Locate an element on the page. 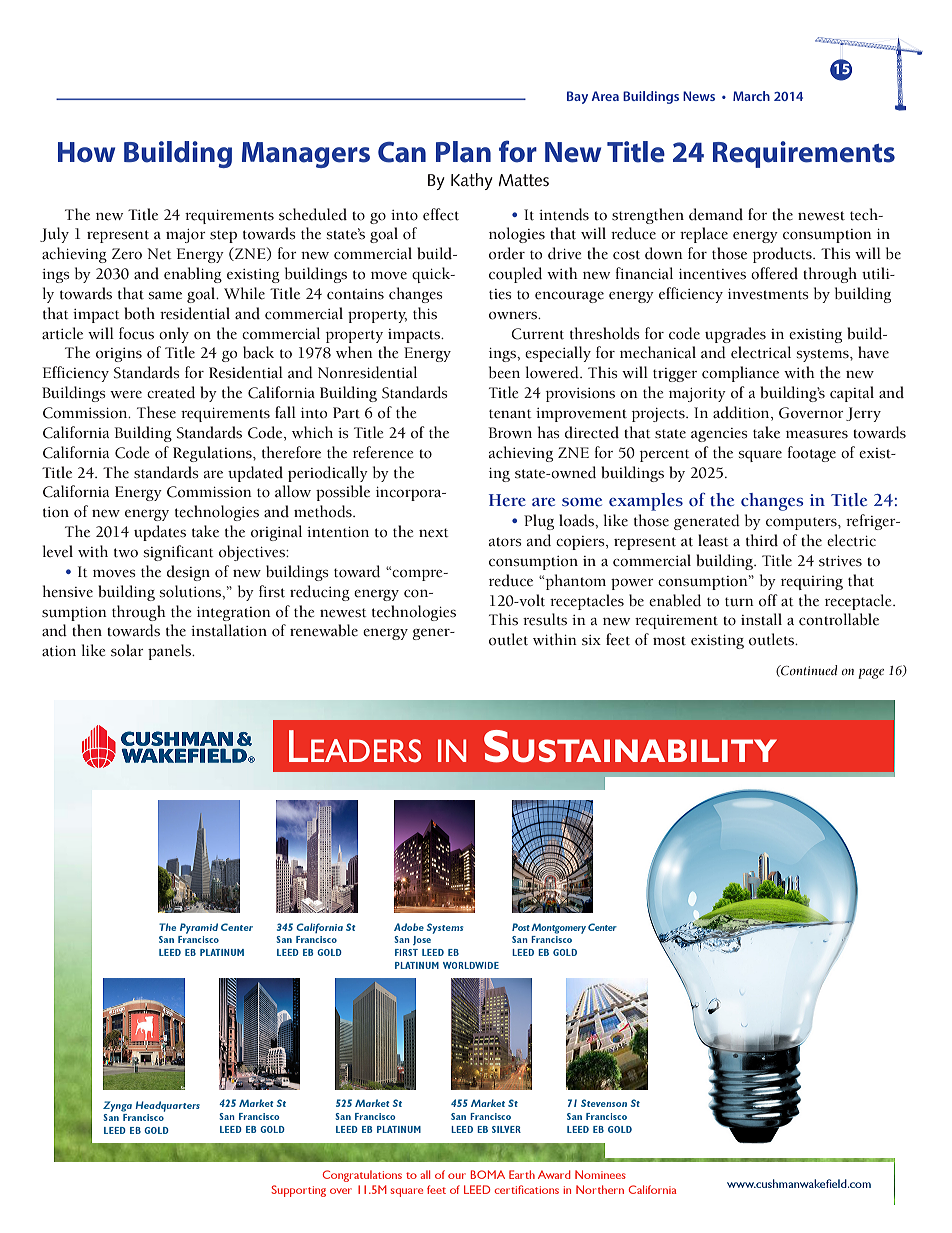  panels is located at coordinates (170, 652).
